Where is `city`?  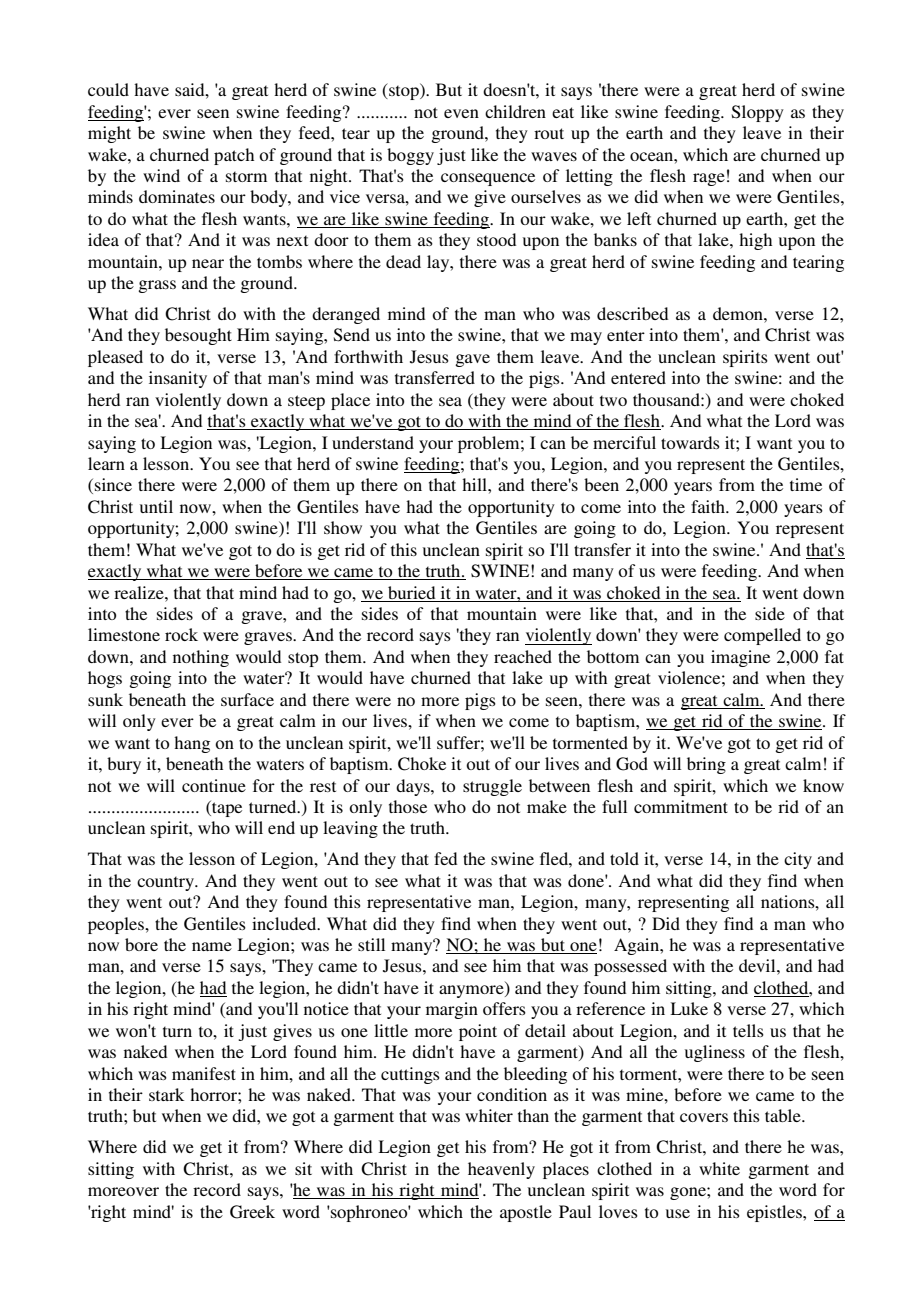
city is located at coordinates (798, 860).
